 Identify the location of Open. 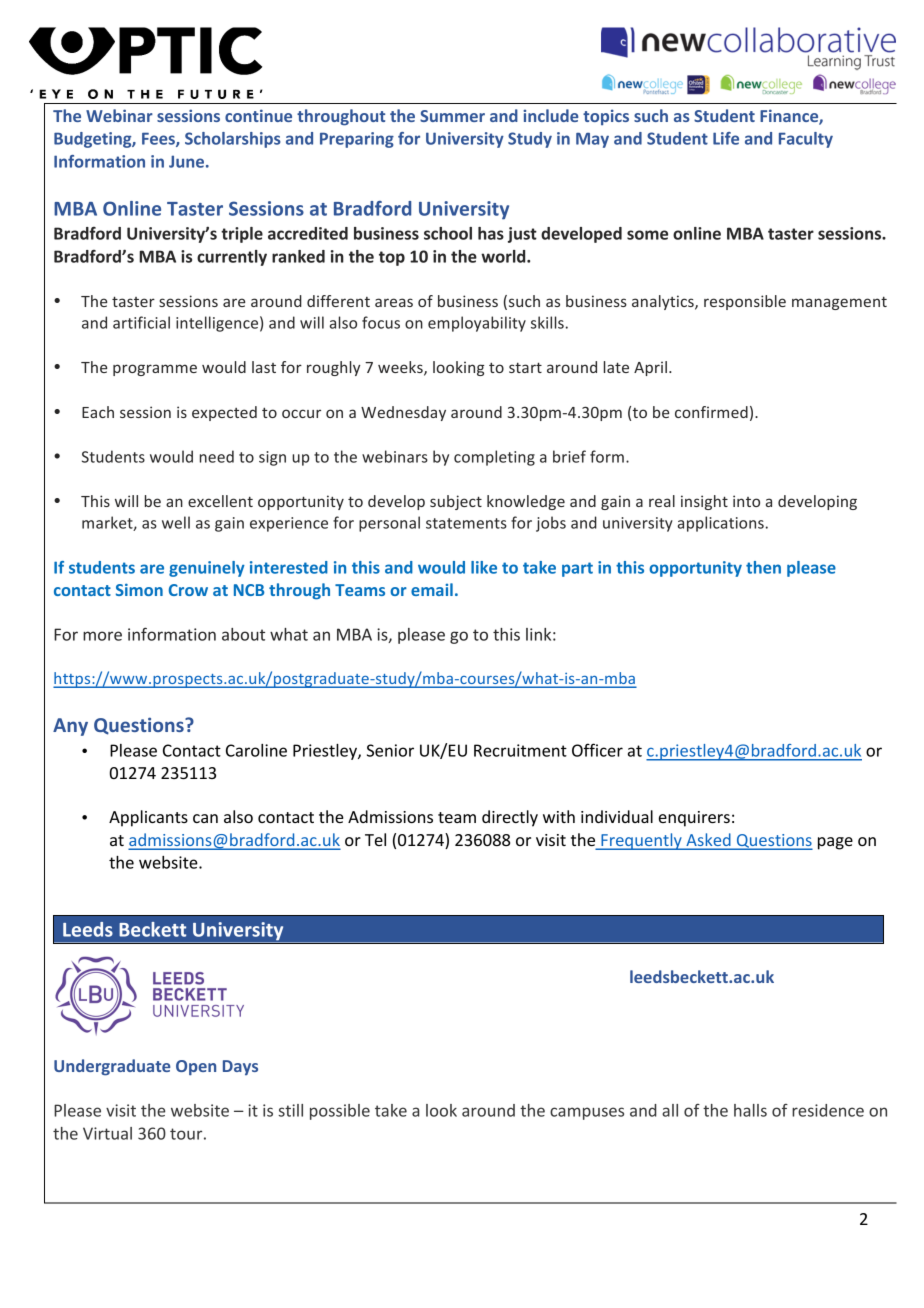
(196, 1068).
